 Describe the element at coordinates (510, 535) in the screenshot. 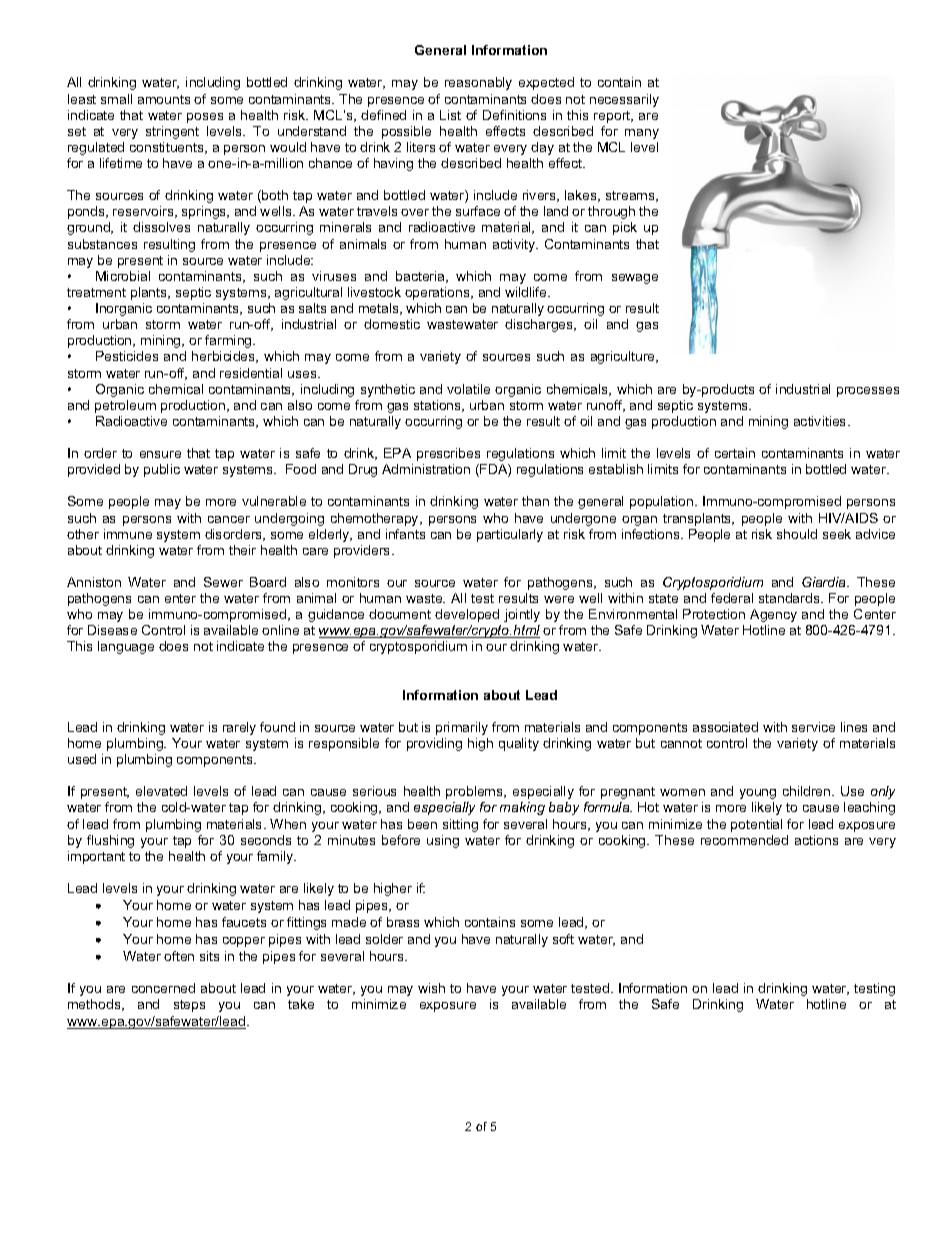

I see `particularly` at that location.
